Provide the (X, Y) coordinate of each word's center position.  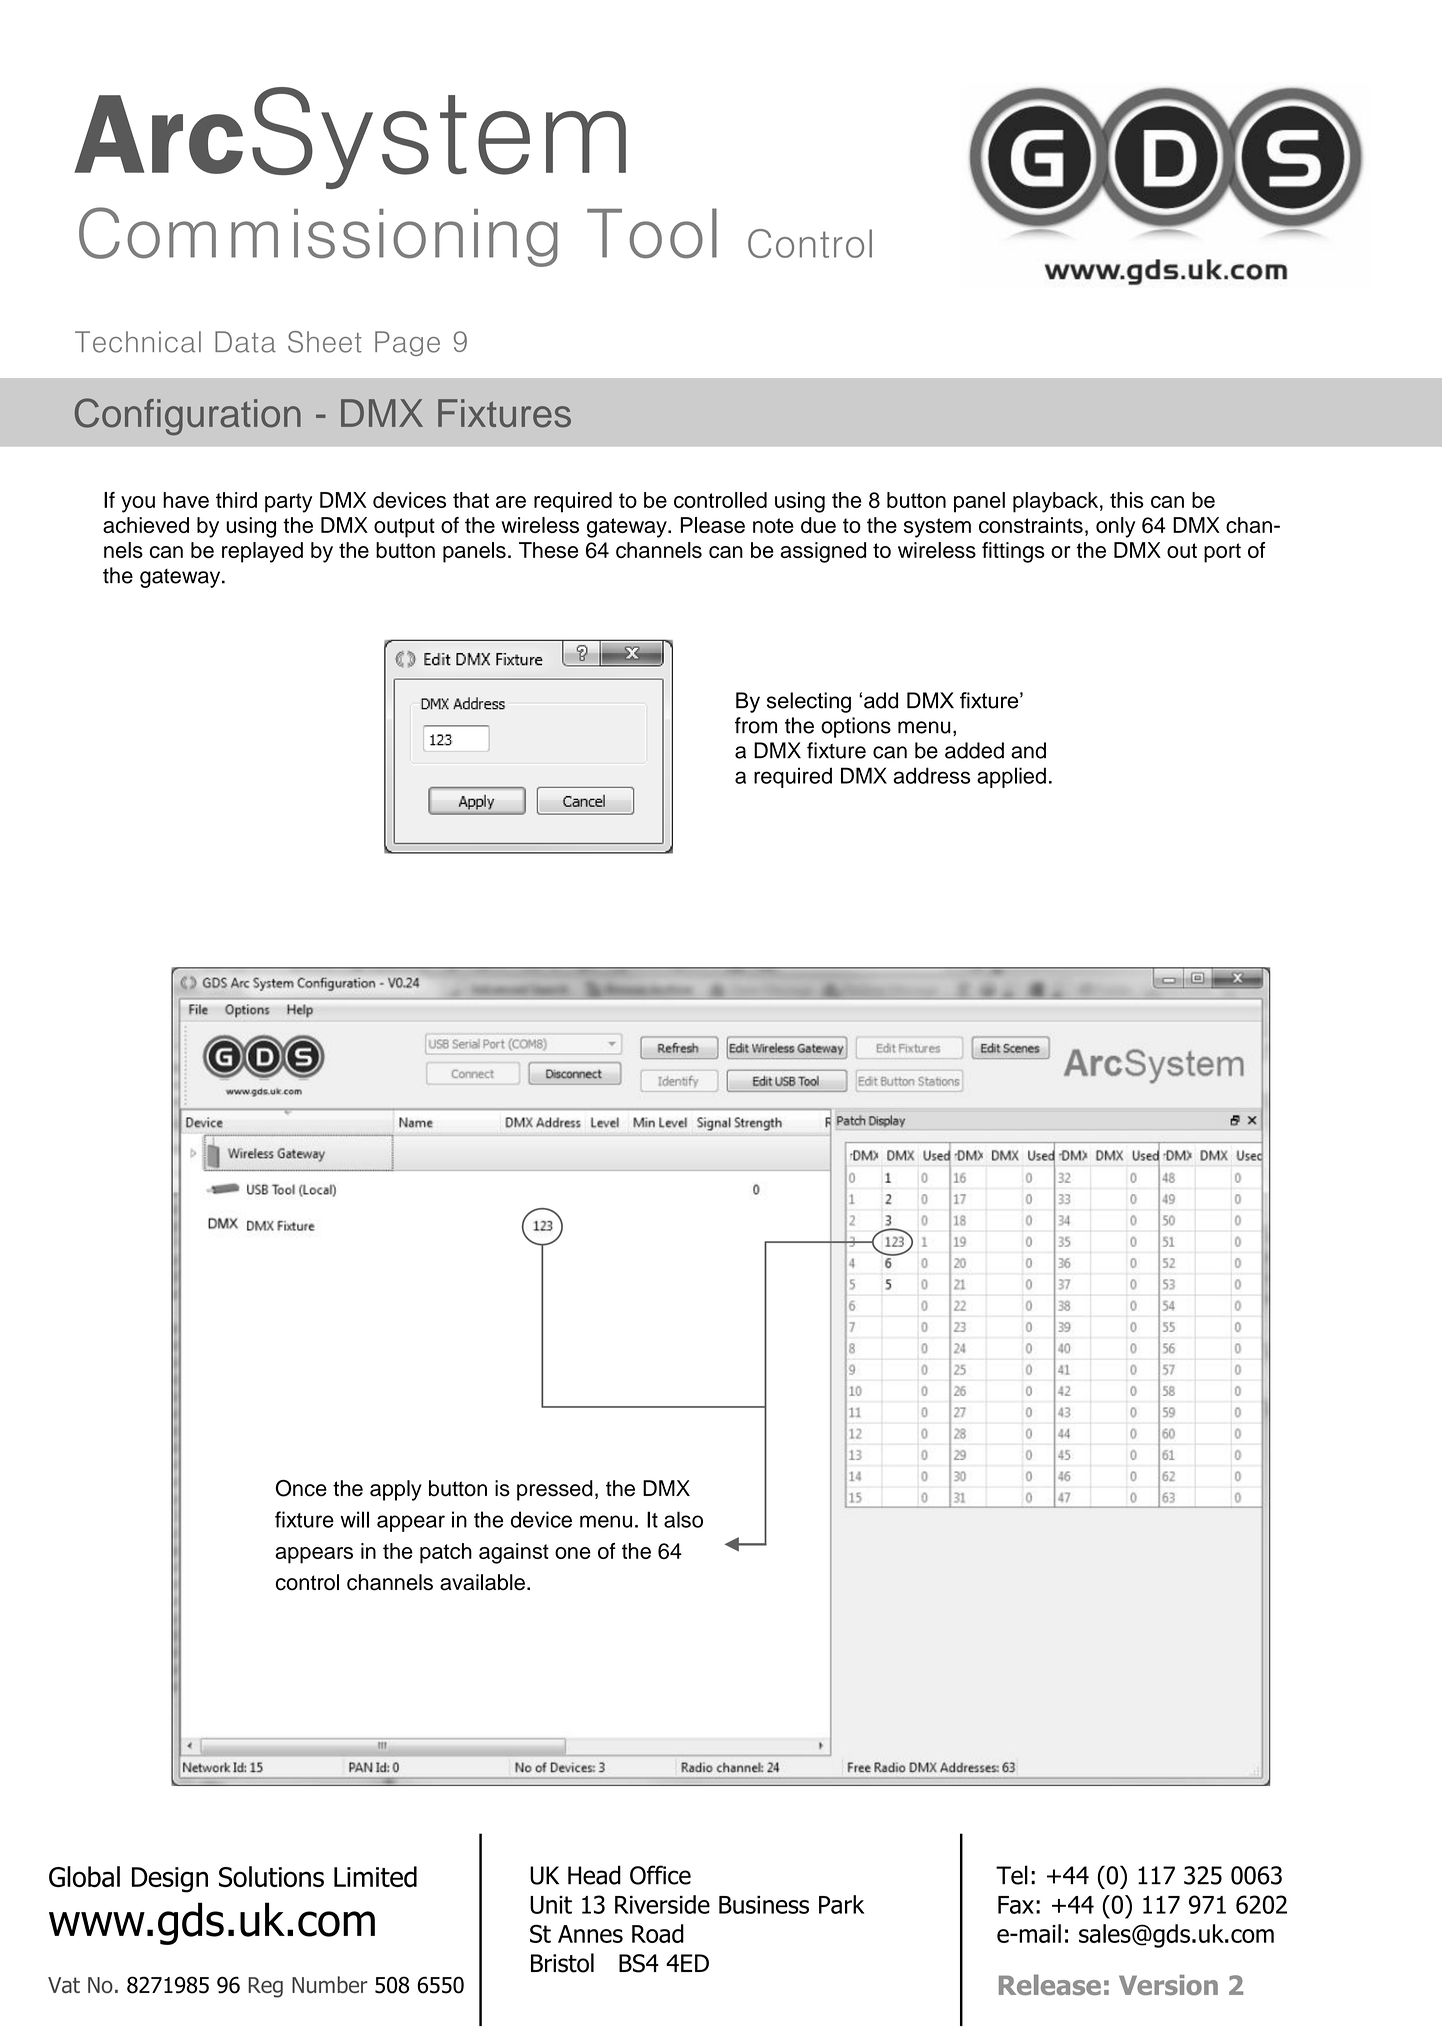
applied (1011, 777)
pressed (555, 1490)
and (1028, 750)
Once (301, 1488)
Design (170, 1880)
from (756, 725)
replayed (262, 552)
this (1127, 500)
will (354, 1519)
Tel (1012, 1875)
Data (245, 342)
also (683, 1519)
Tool (652, 233)
